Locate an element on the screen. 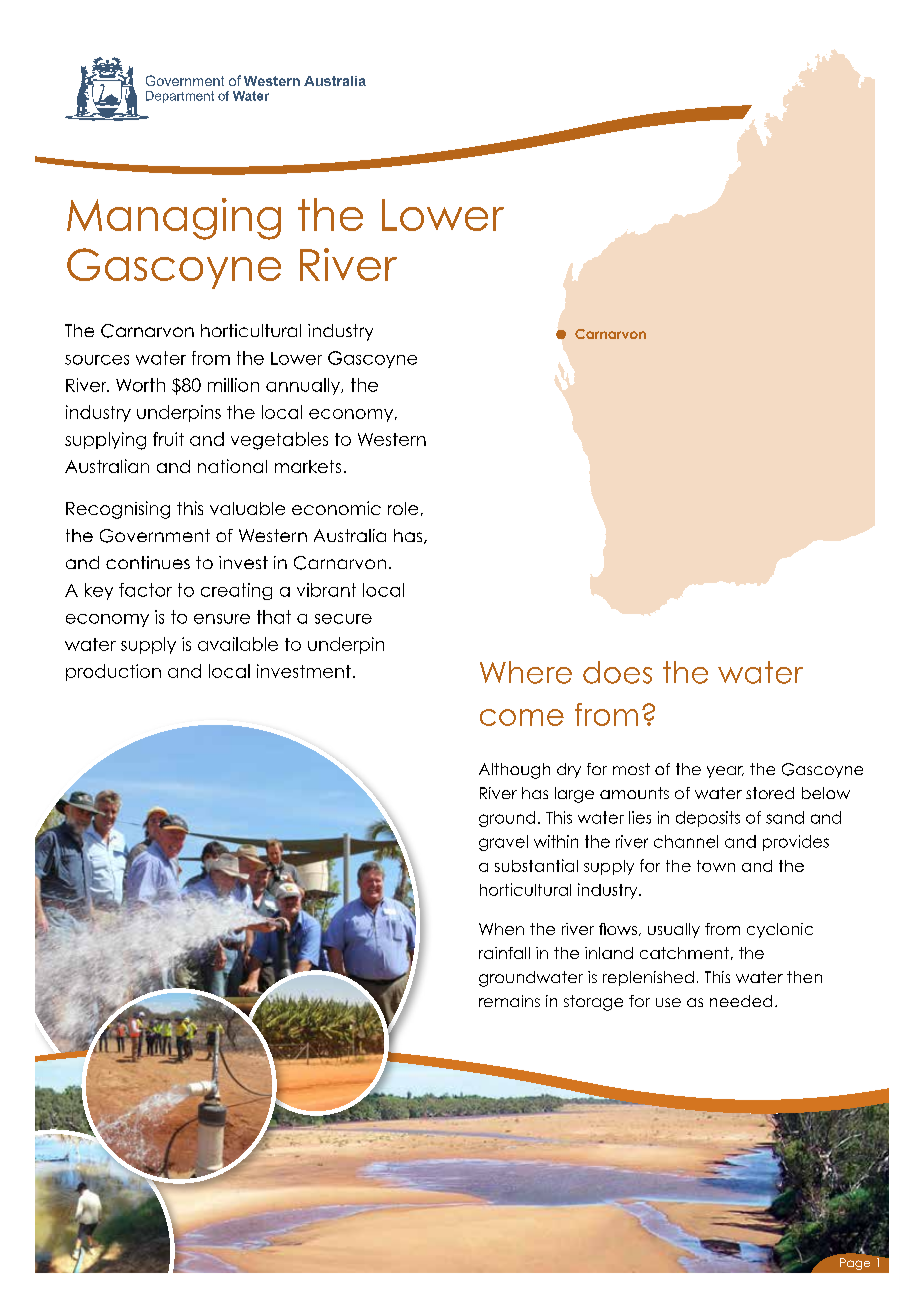 Image resolution: width=924 pixels, height=1308 pixels. economic is located at coordinates (336, 508).
